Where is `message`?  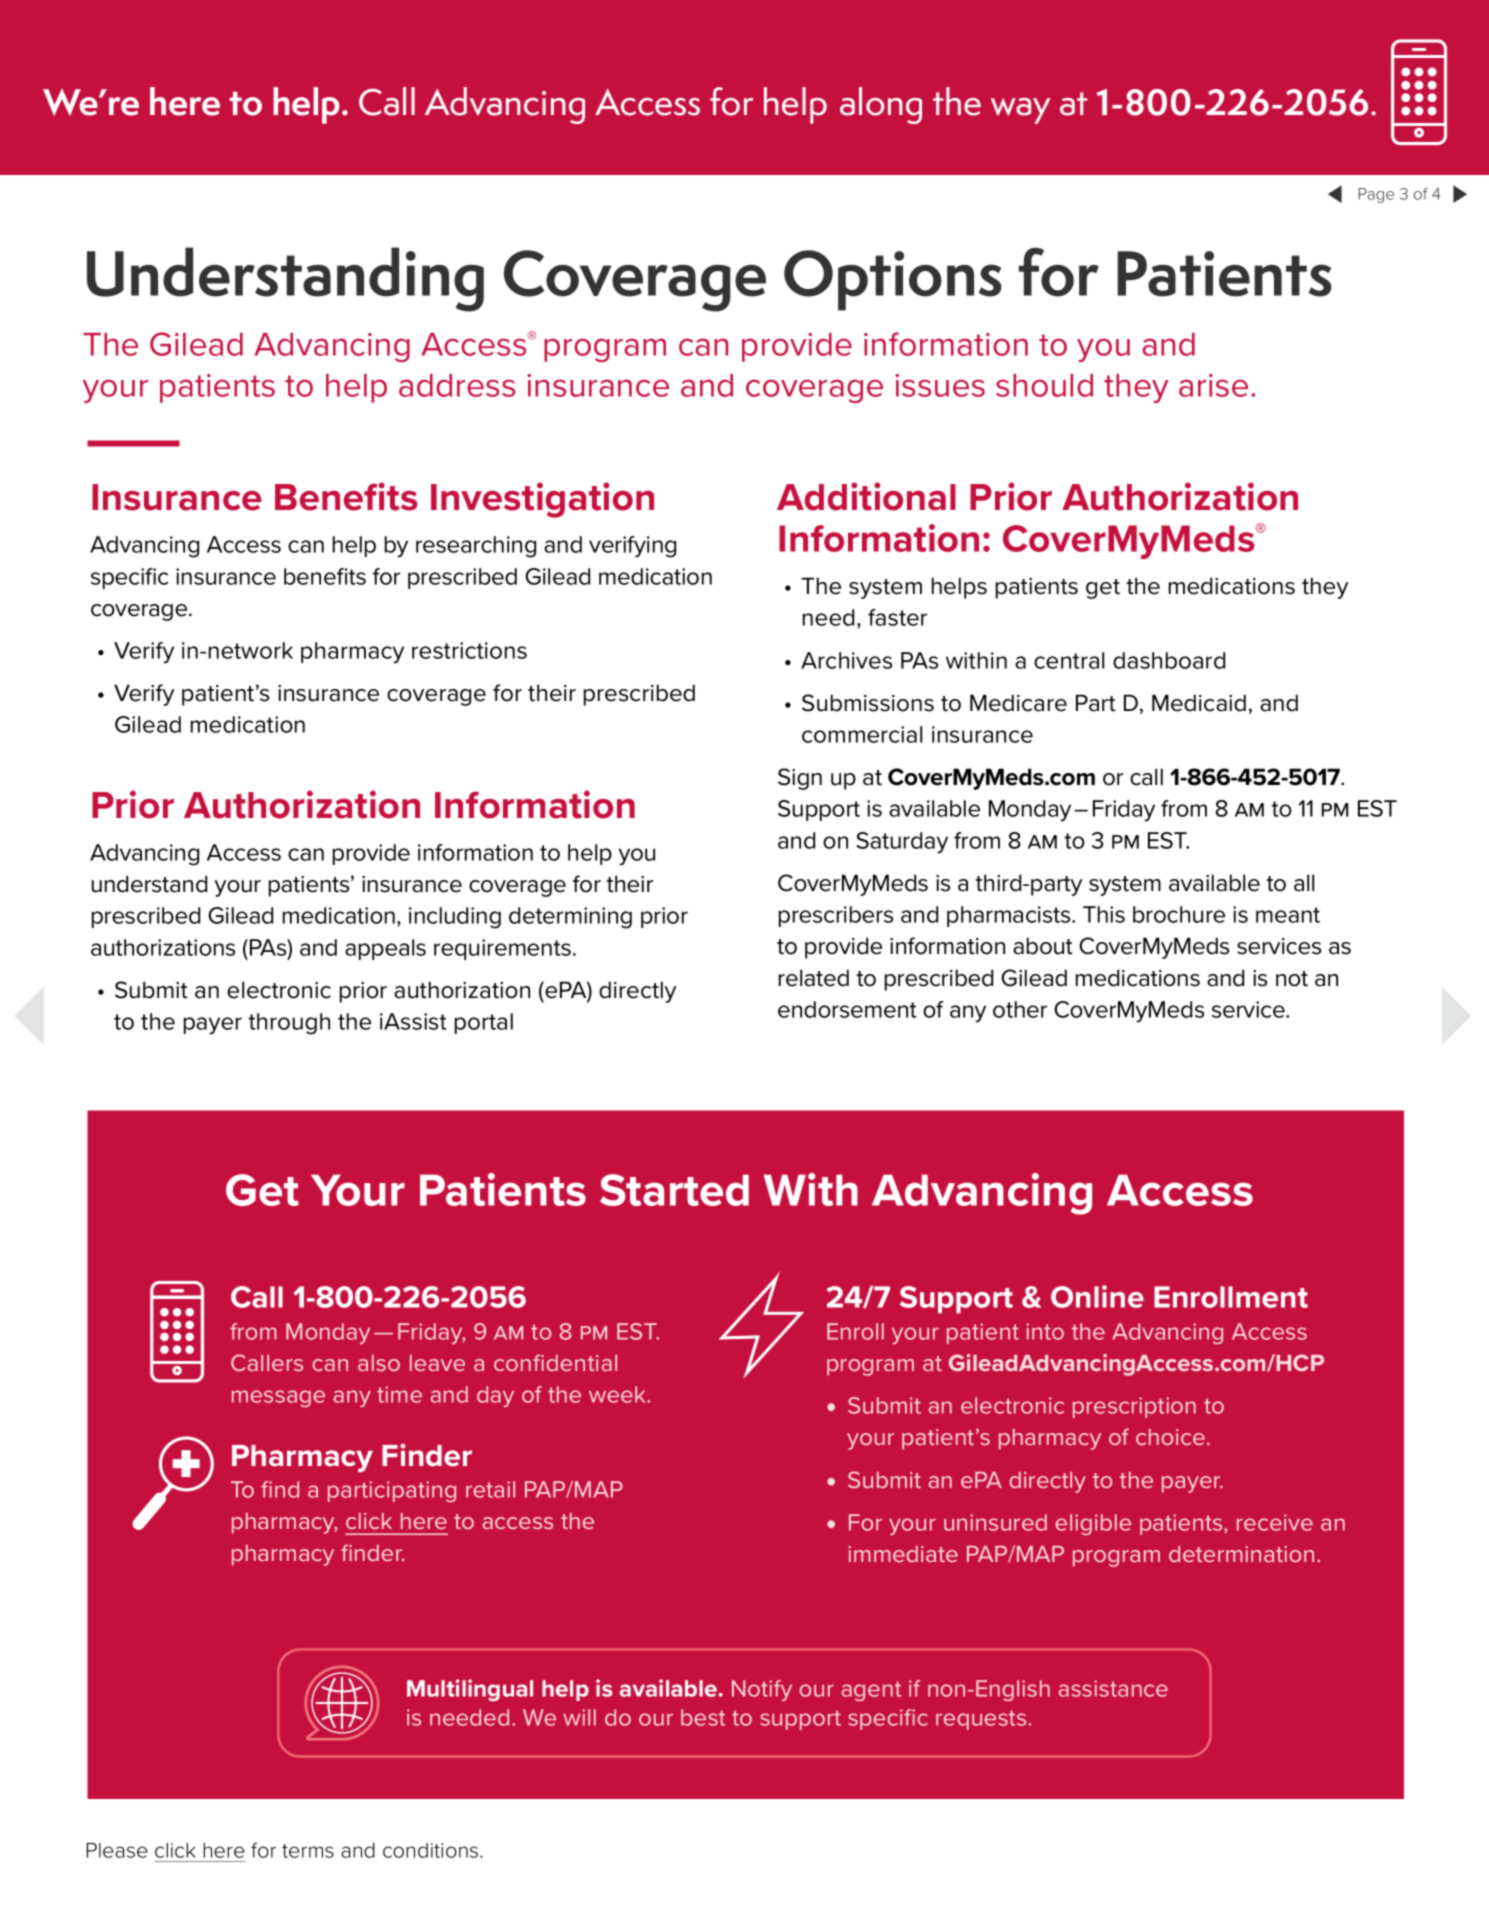 message is located at coordinates (278, 1398).
